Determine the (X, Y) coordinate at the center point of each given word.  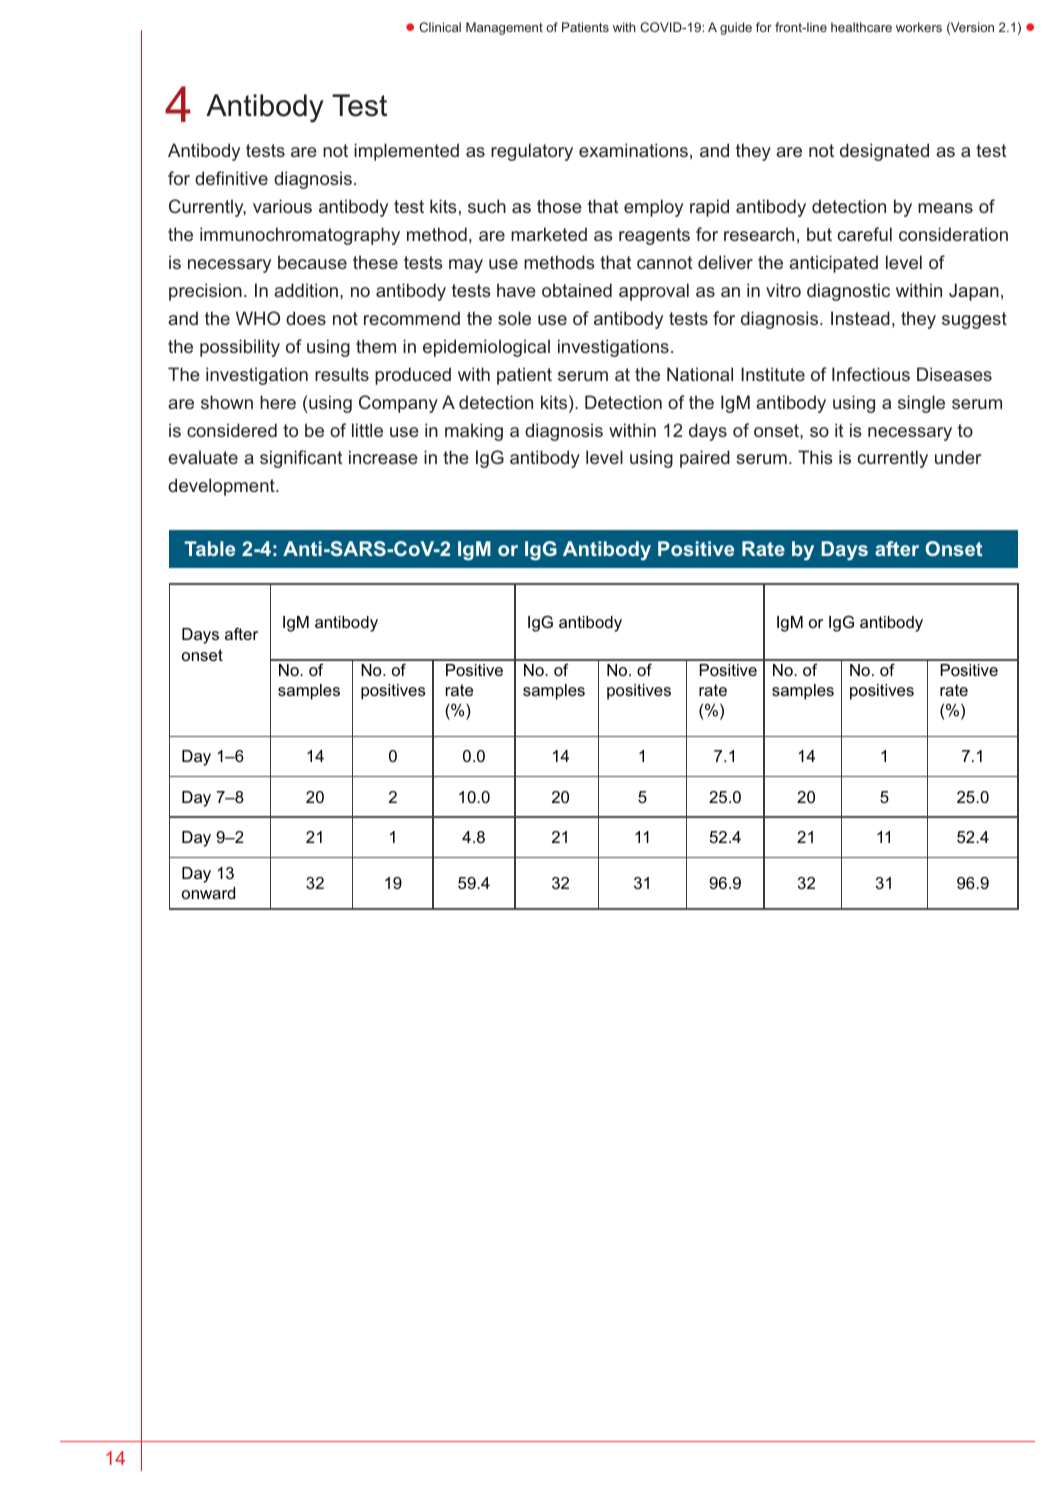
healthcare (861, 27)
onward (208, 893)
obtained (577, 290)
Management (504, 28)
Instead (860, 318)
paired (705, 459)
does (306, 318)
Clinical (440, 27)
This (815, 457)
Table (209, 548)
